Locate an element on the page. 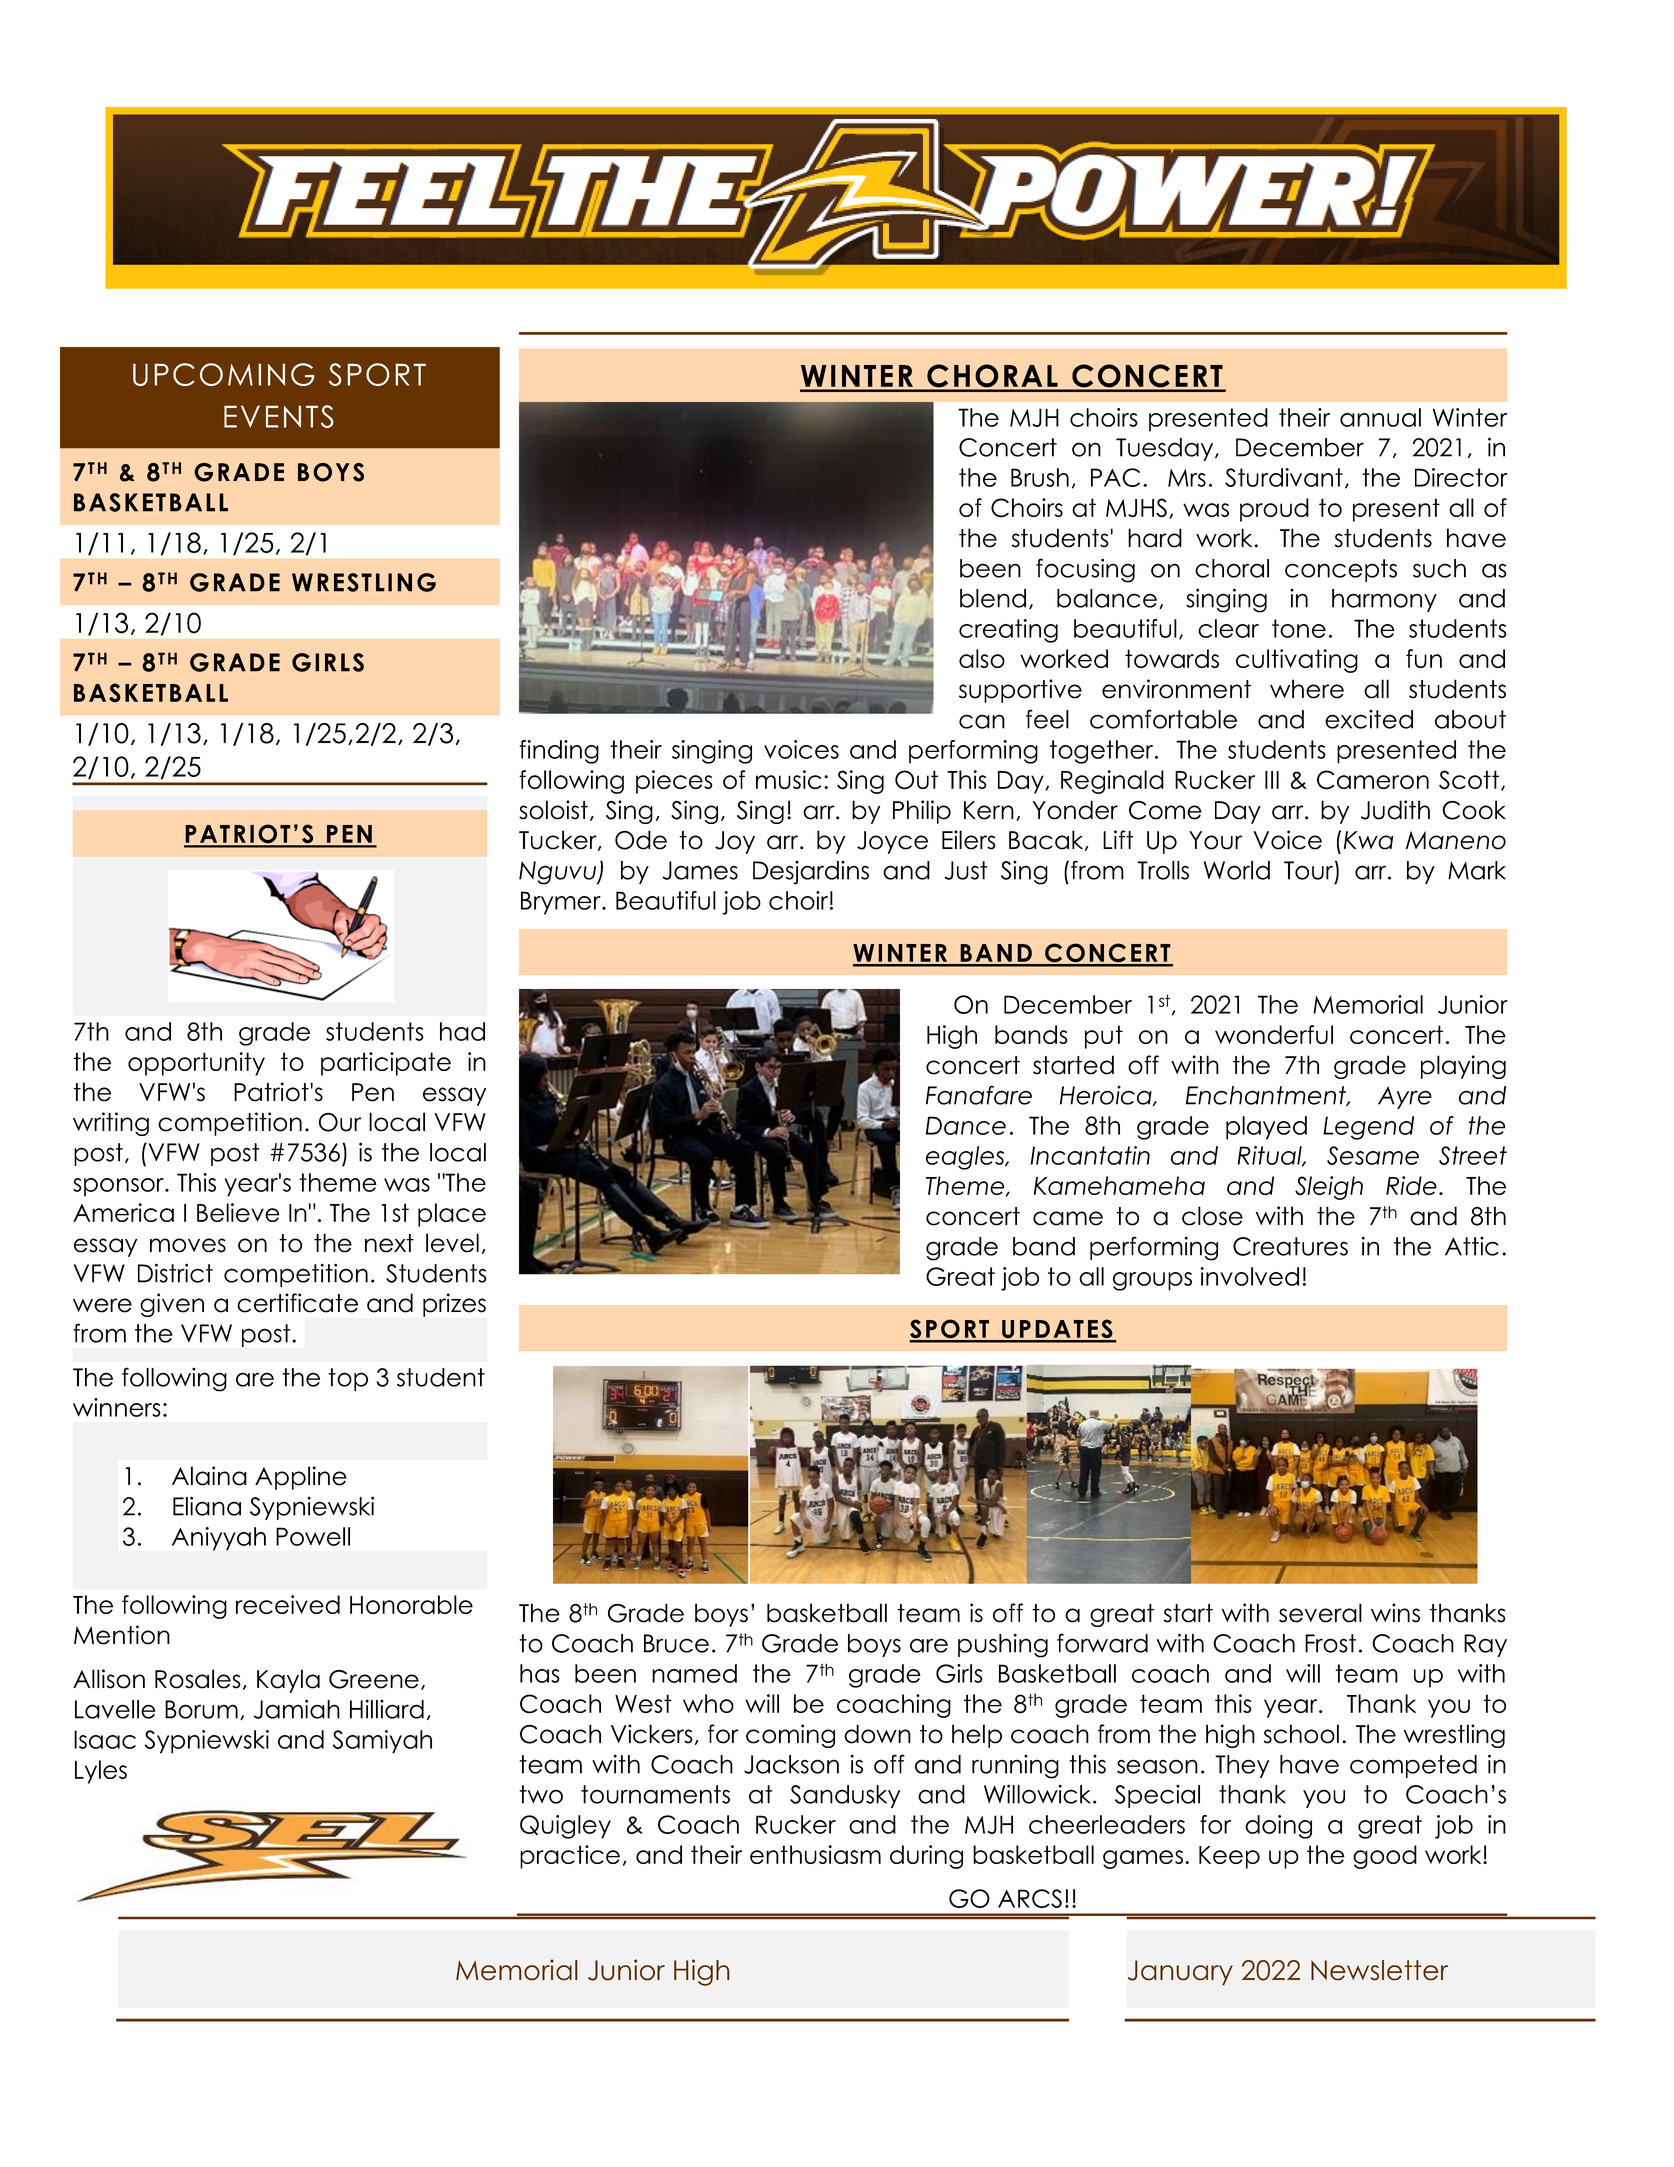 Image resolution: width=1674 pixels, height=2167 pixels. proud is located at coordinates (1274, 510).
